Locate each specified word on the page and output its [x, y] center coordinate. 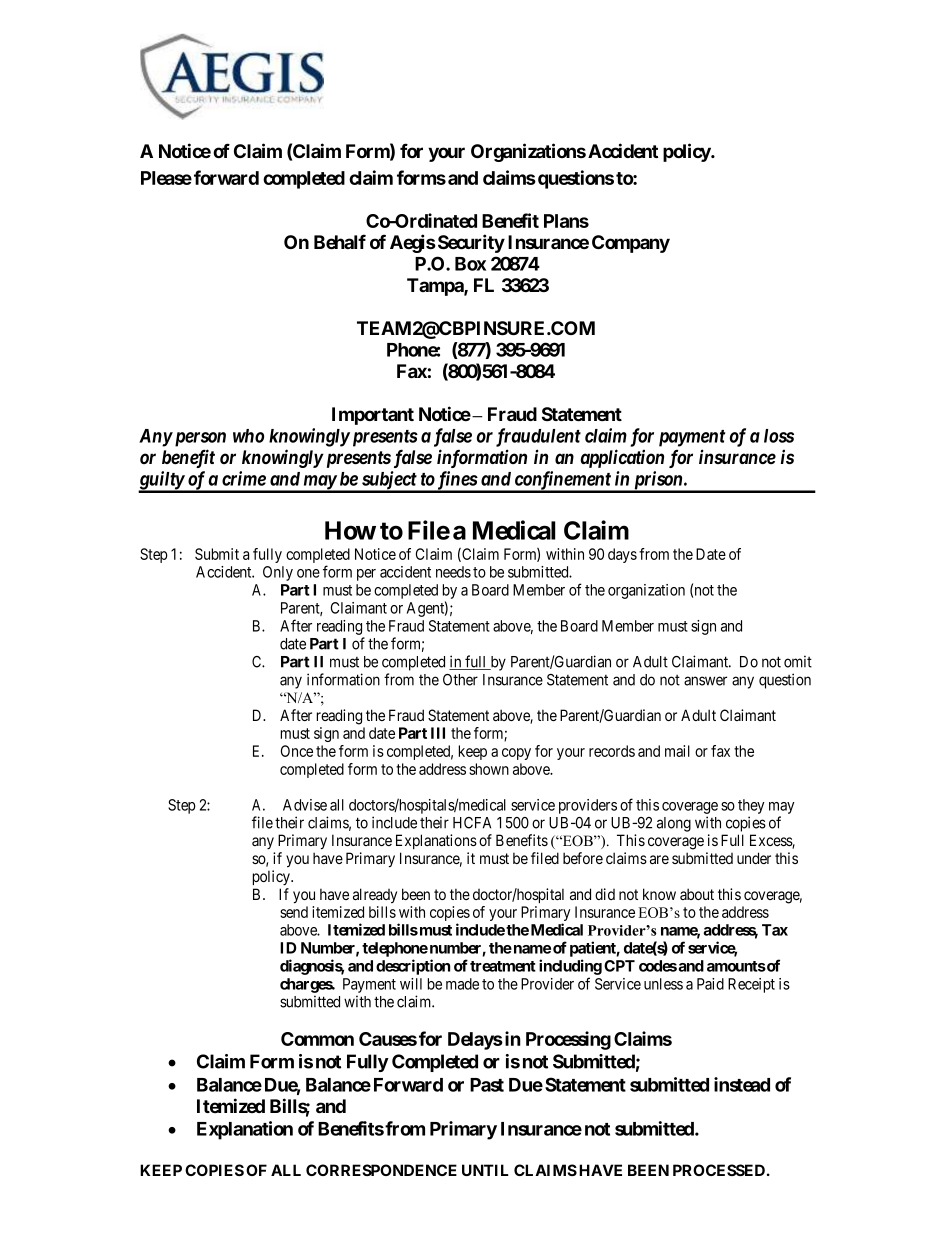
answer [705, 681]
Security [470, 243]
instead [742, 1084]
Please [166, 178]
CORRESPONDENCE [381, 1170]
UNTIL [485, 1170]
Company [631, 244]
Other [460, 680]
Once [297, 751]
